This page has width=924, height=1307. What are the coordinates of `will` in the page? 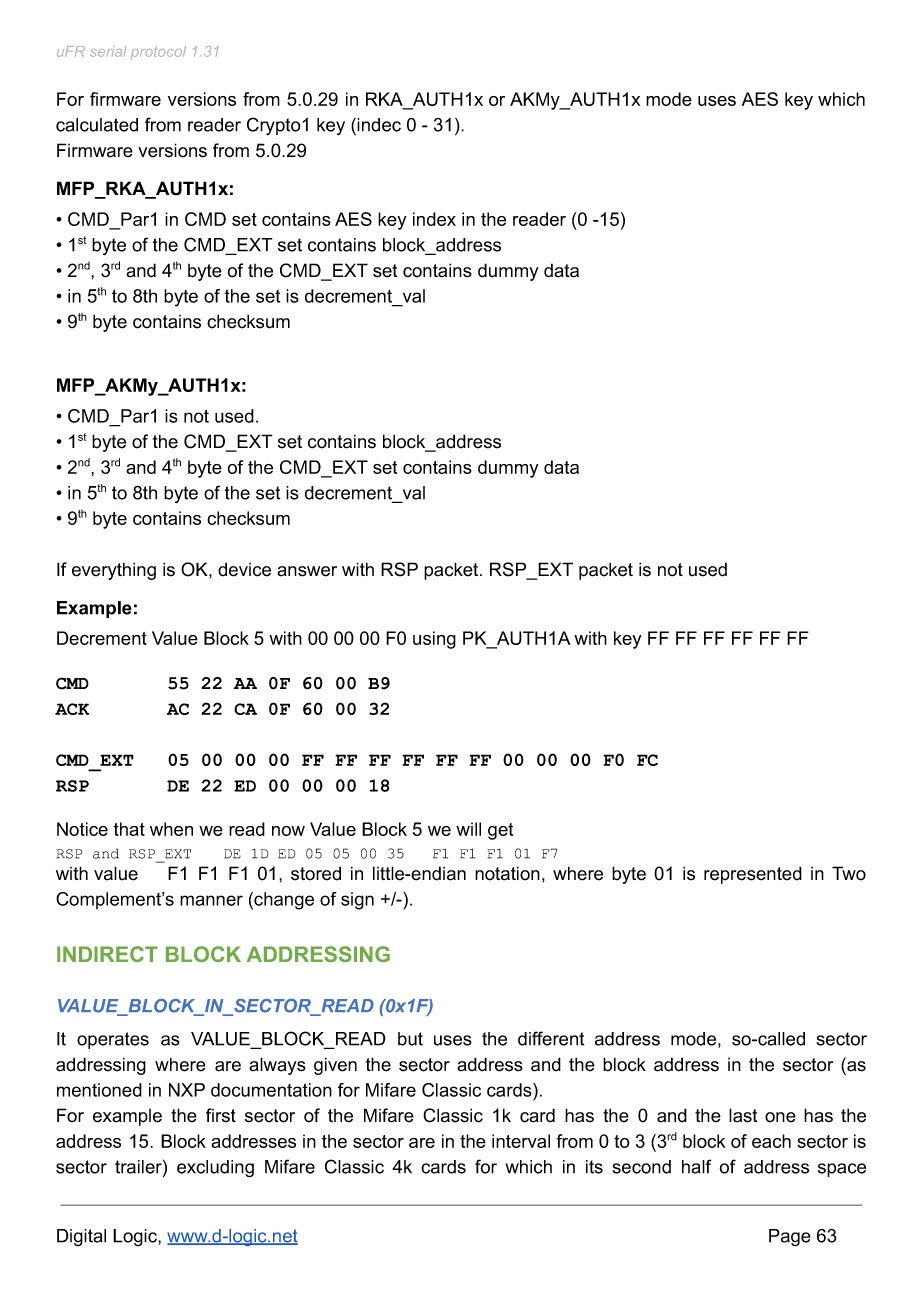 It's located at (468, 829).
